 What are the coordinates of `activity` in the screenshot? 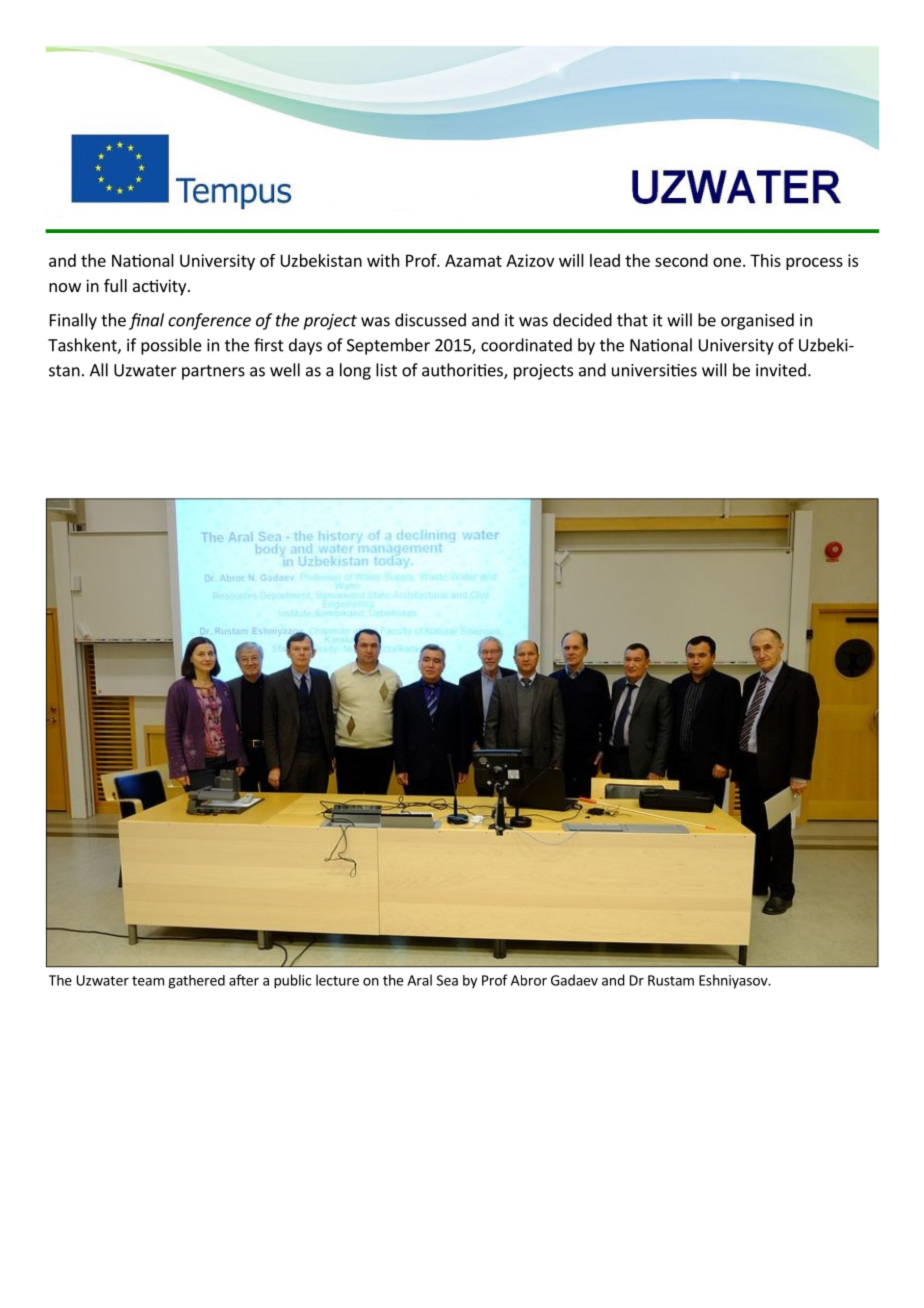 It's located at (161, 287).
